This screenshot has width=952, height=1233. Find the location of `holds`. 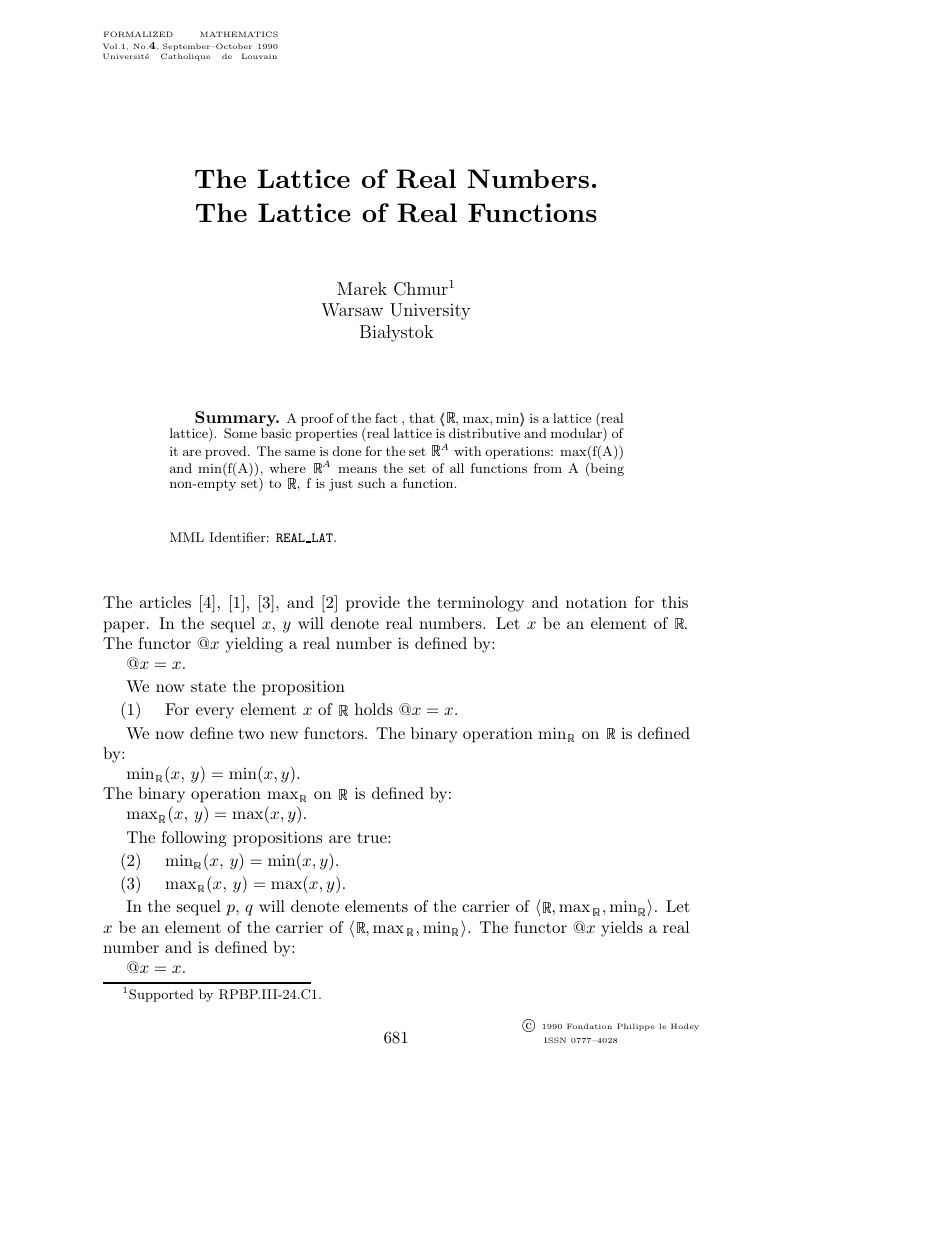

holds is located at coordinates (374, 709).
